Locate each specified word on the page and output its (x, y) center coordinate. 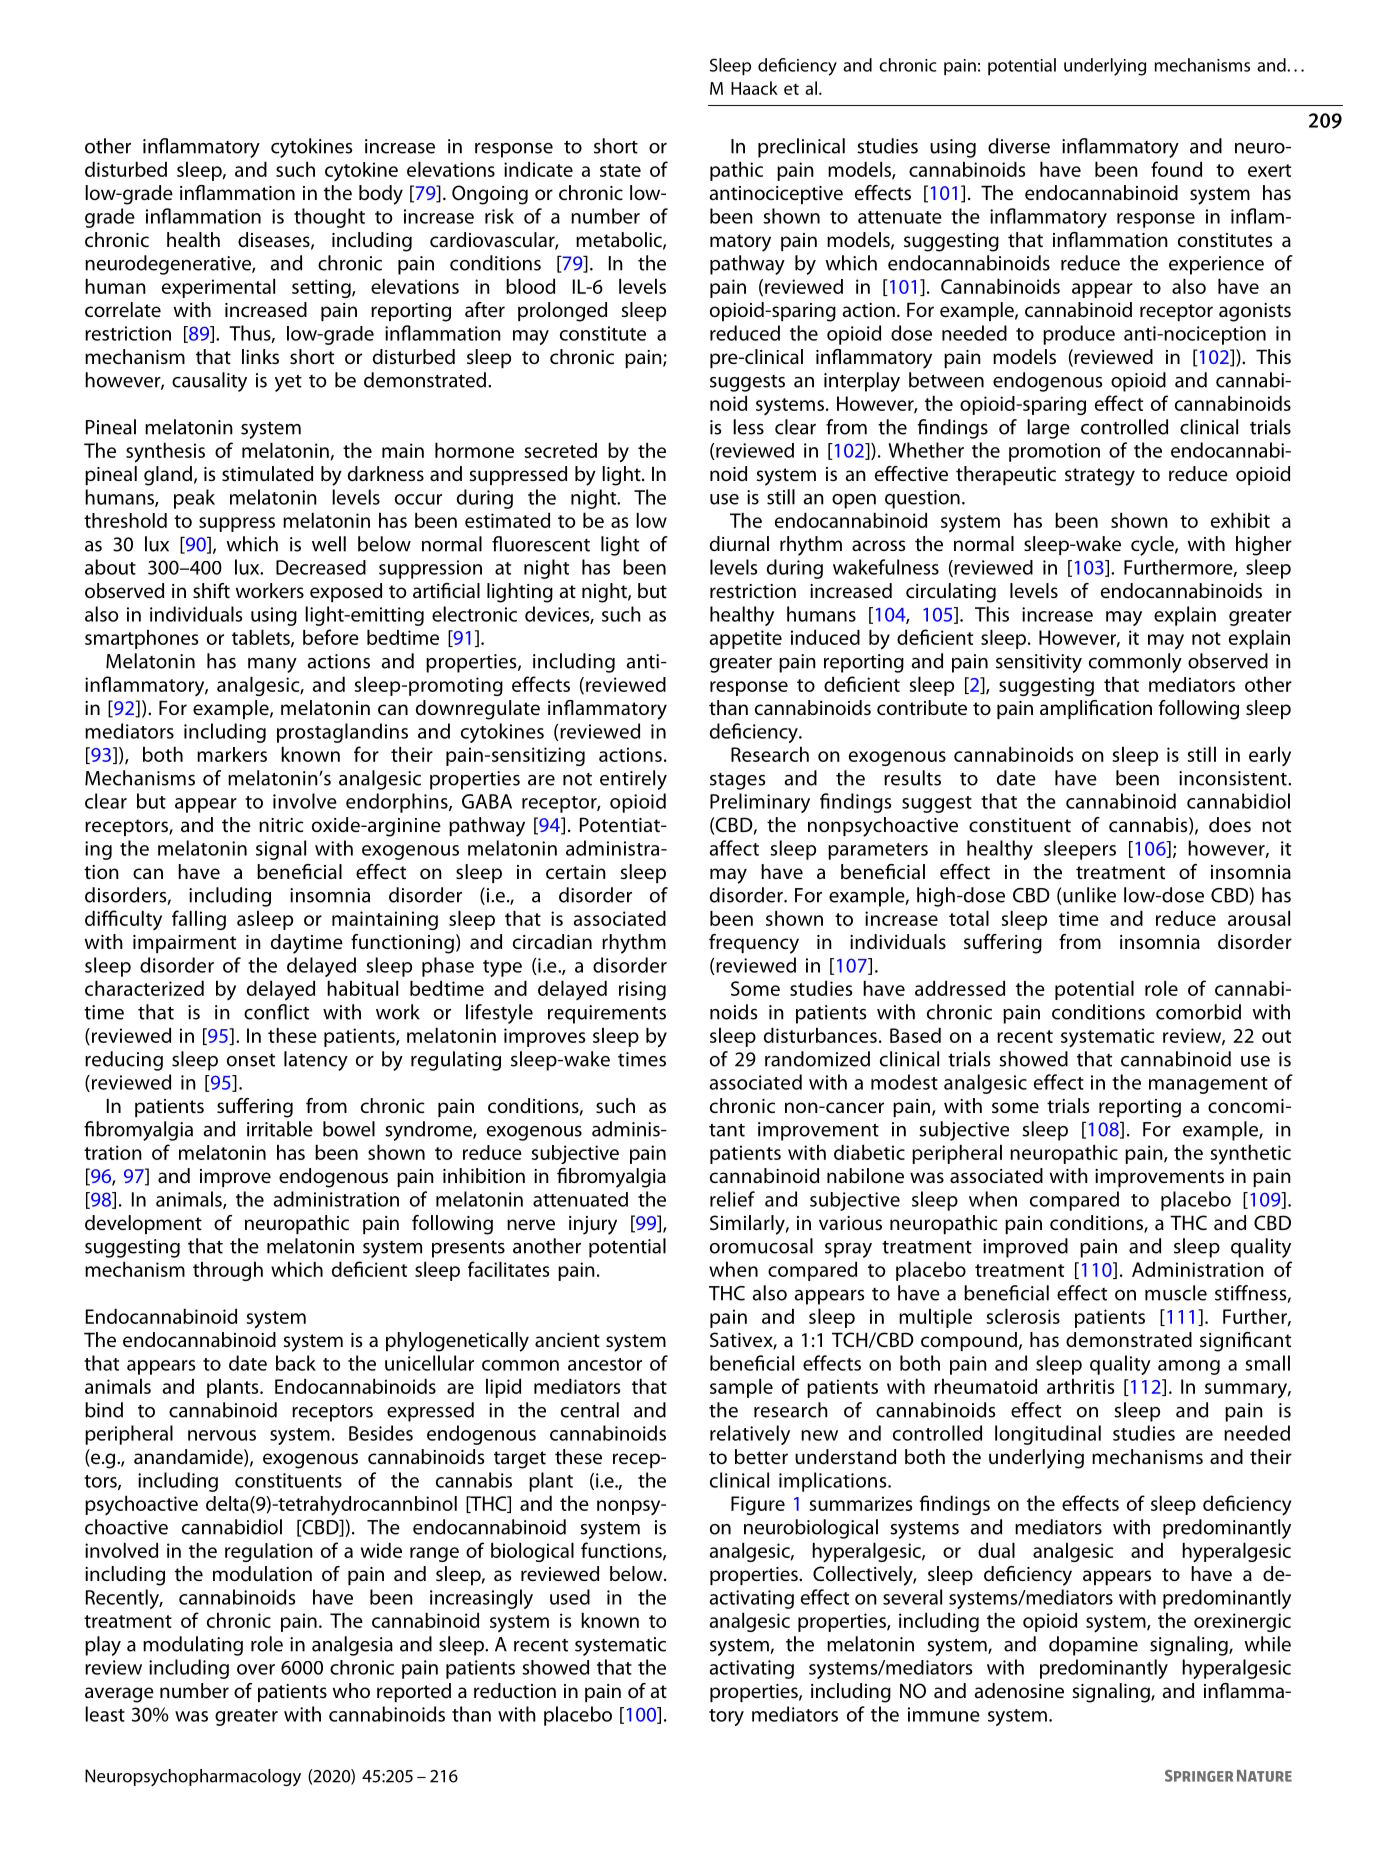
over (256, 1669)
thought (329, 218)
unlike (1088, 896)
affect (734, 848)
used (570, 1597)
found (1176, 169)
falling (199, 920)
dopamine (1093, 1646)
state (620, 170)
